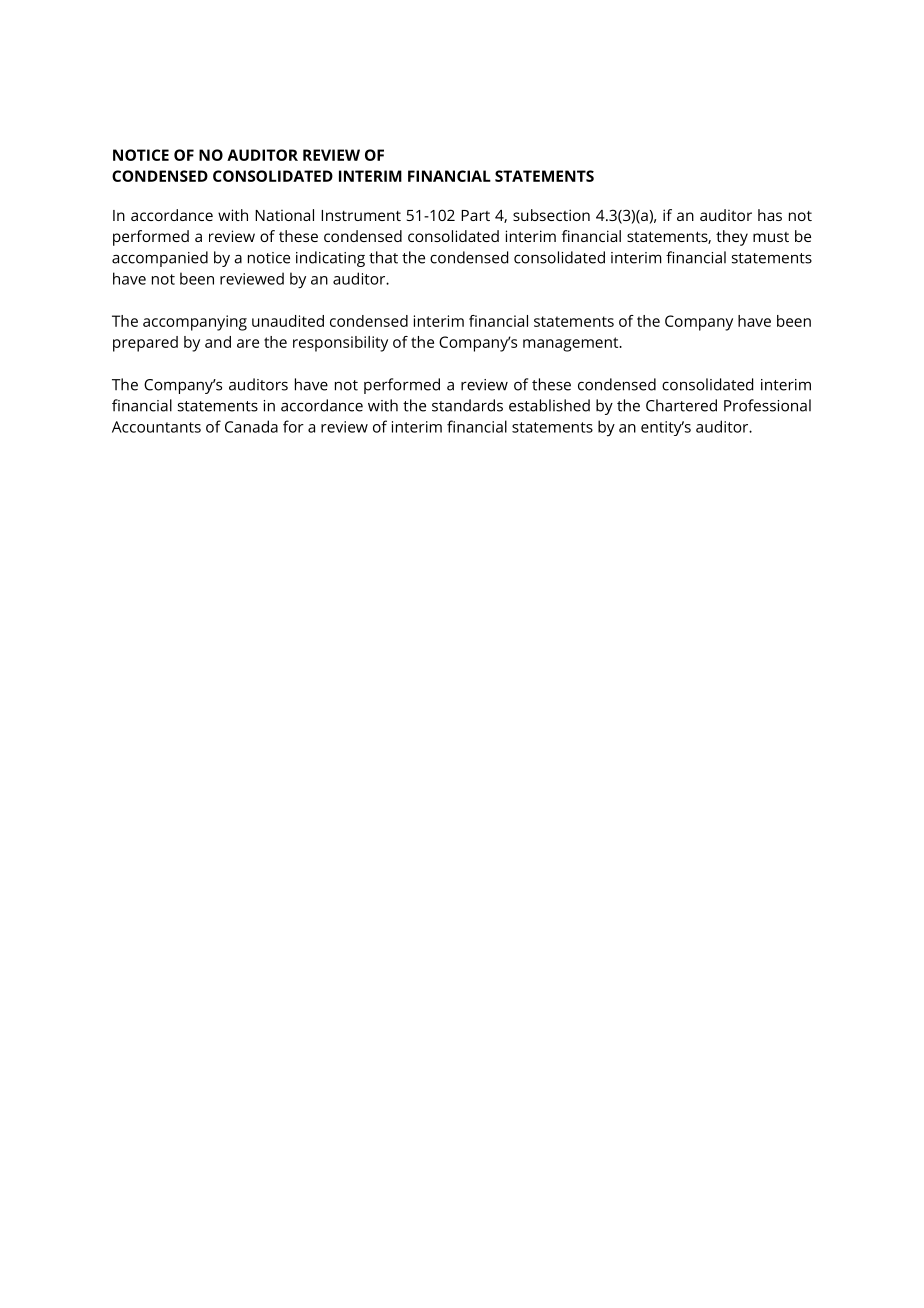  What do you see at coordinates (732, 238) in the document?
I see `they` at bounding box center [732, 238].
